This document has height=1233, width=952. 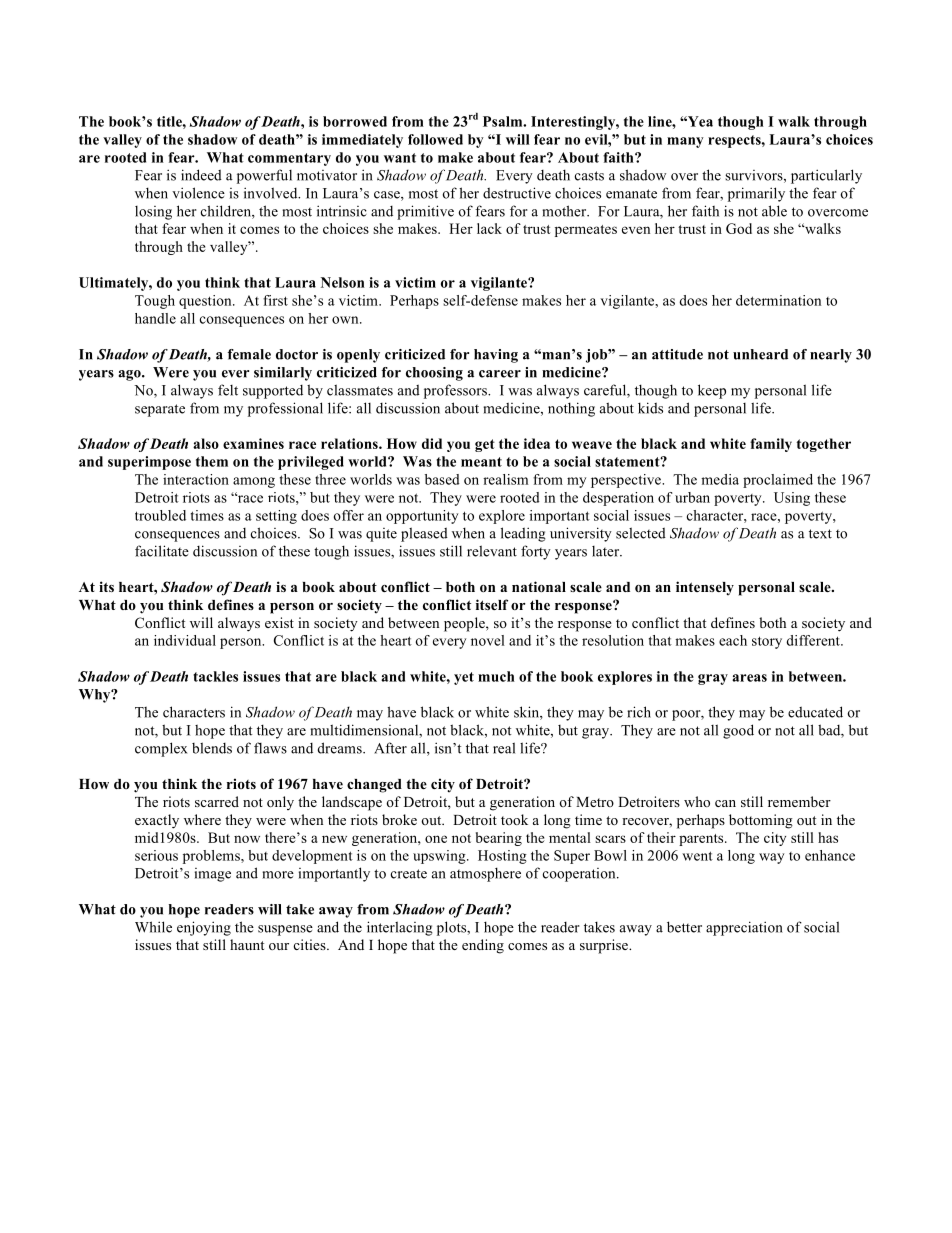 I want to click on many, so click(x=685, y=142).
